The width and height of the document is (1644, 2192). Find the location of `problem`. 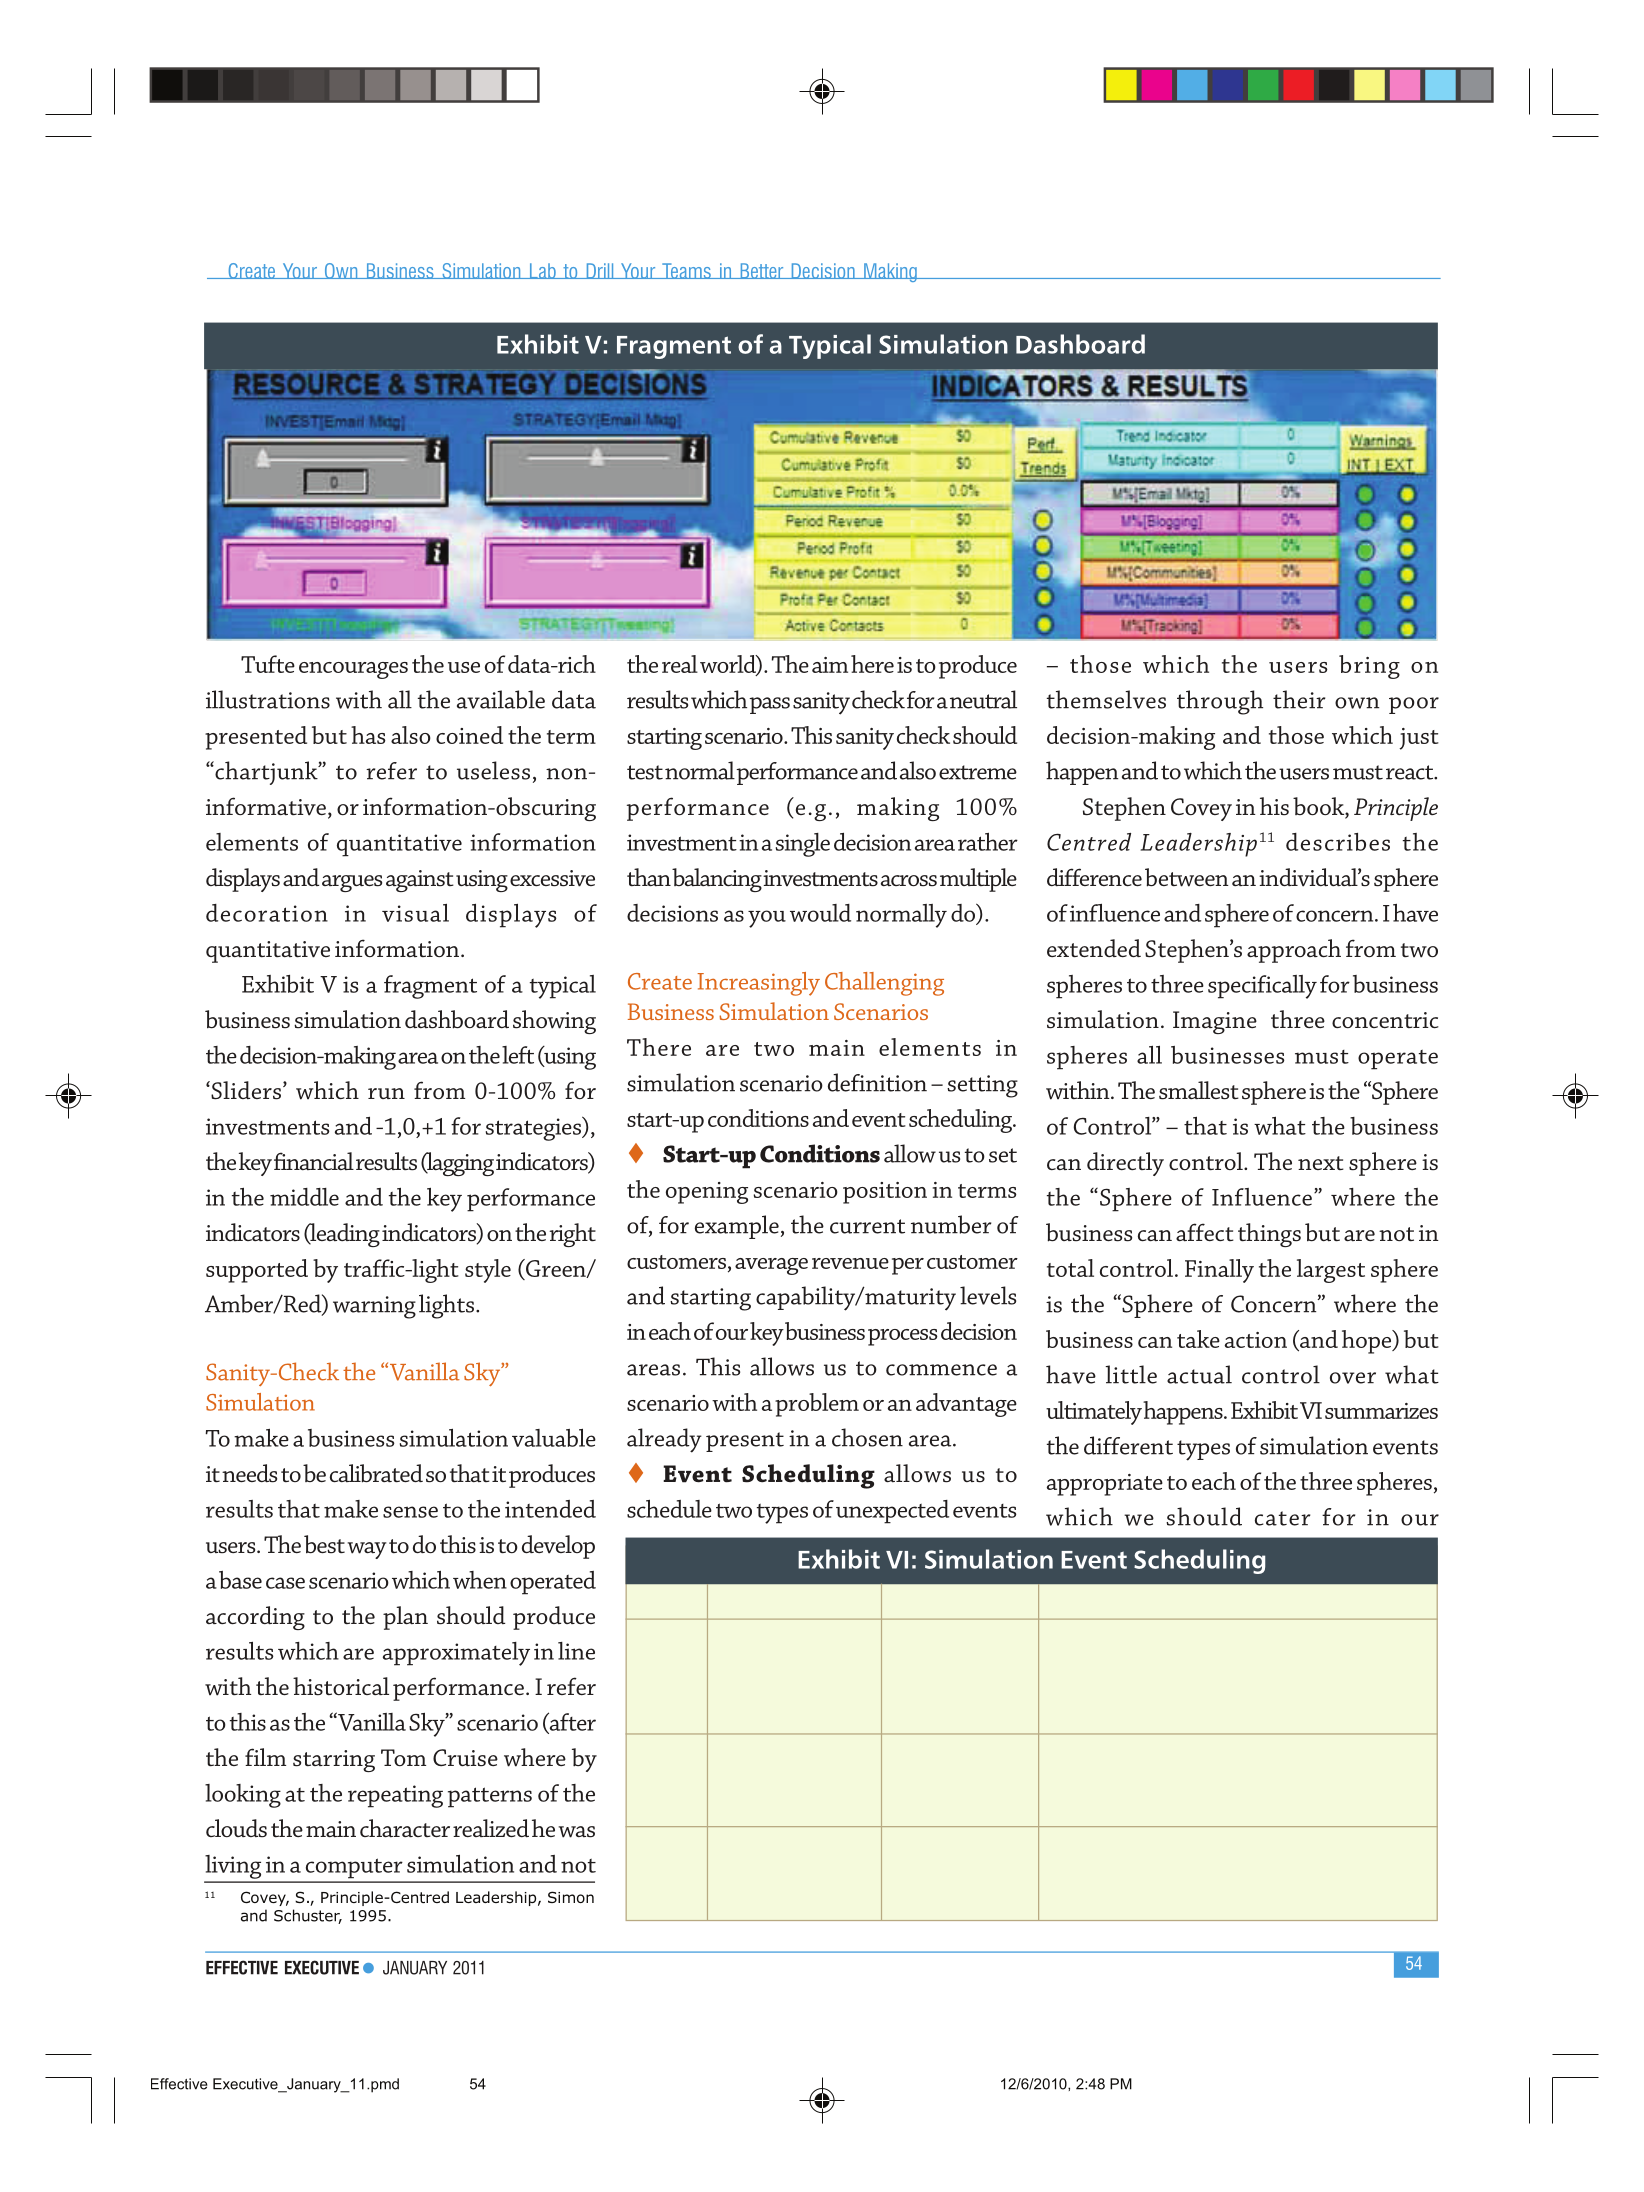

problem is located at coordinates (817, 1405).
